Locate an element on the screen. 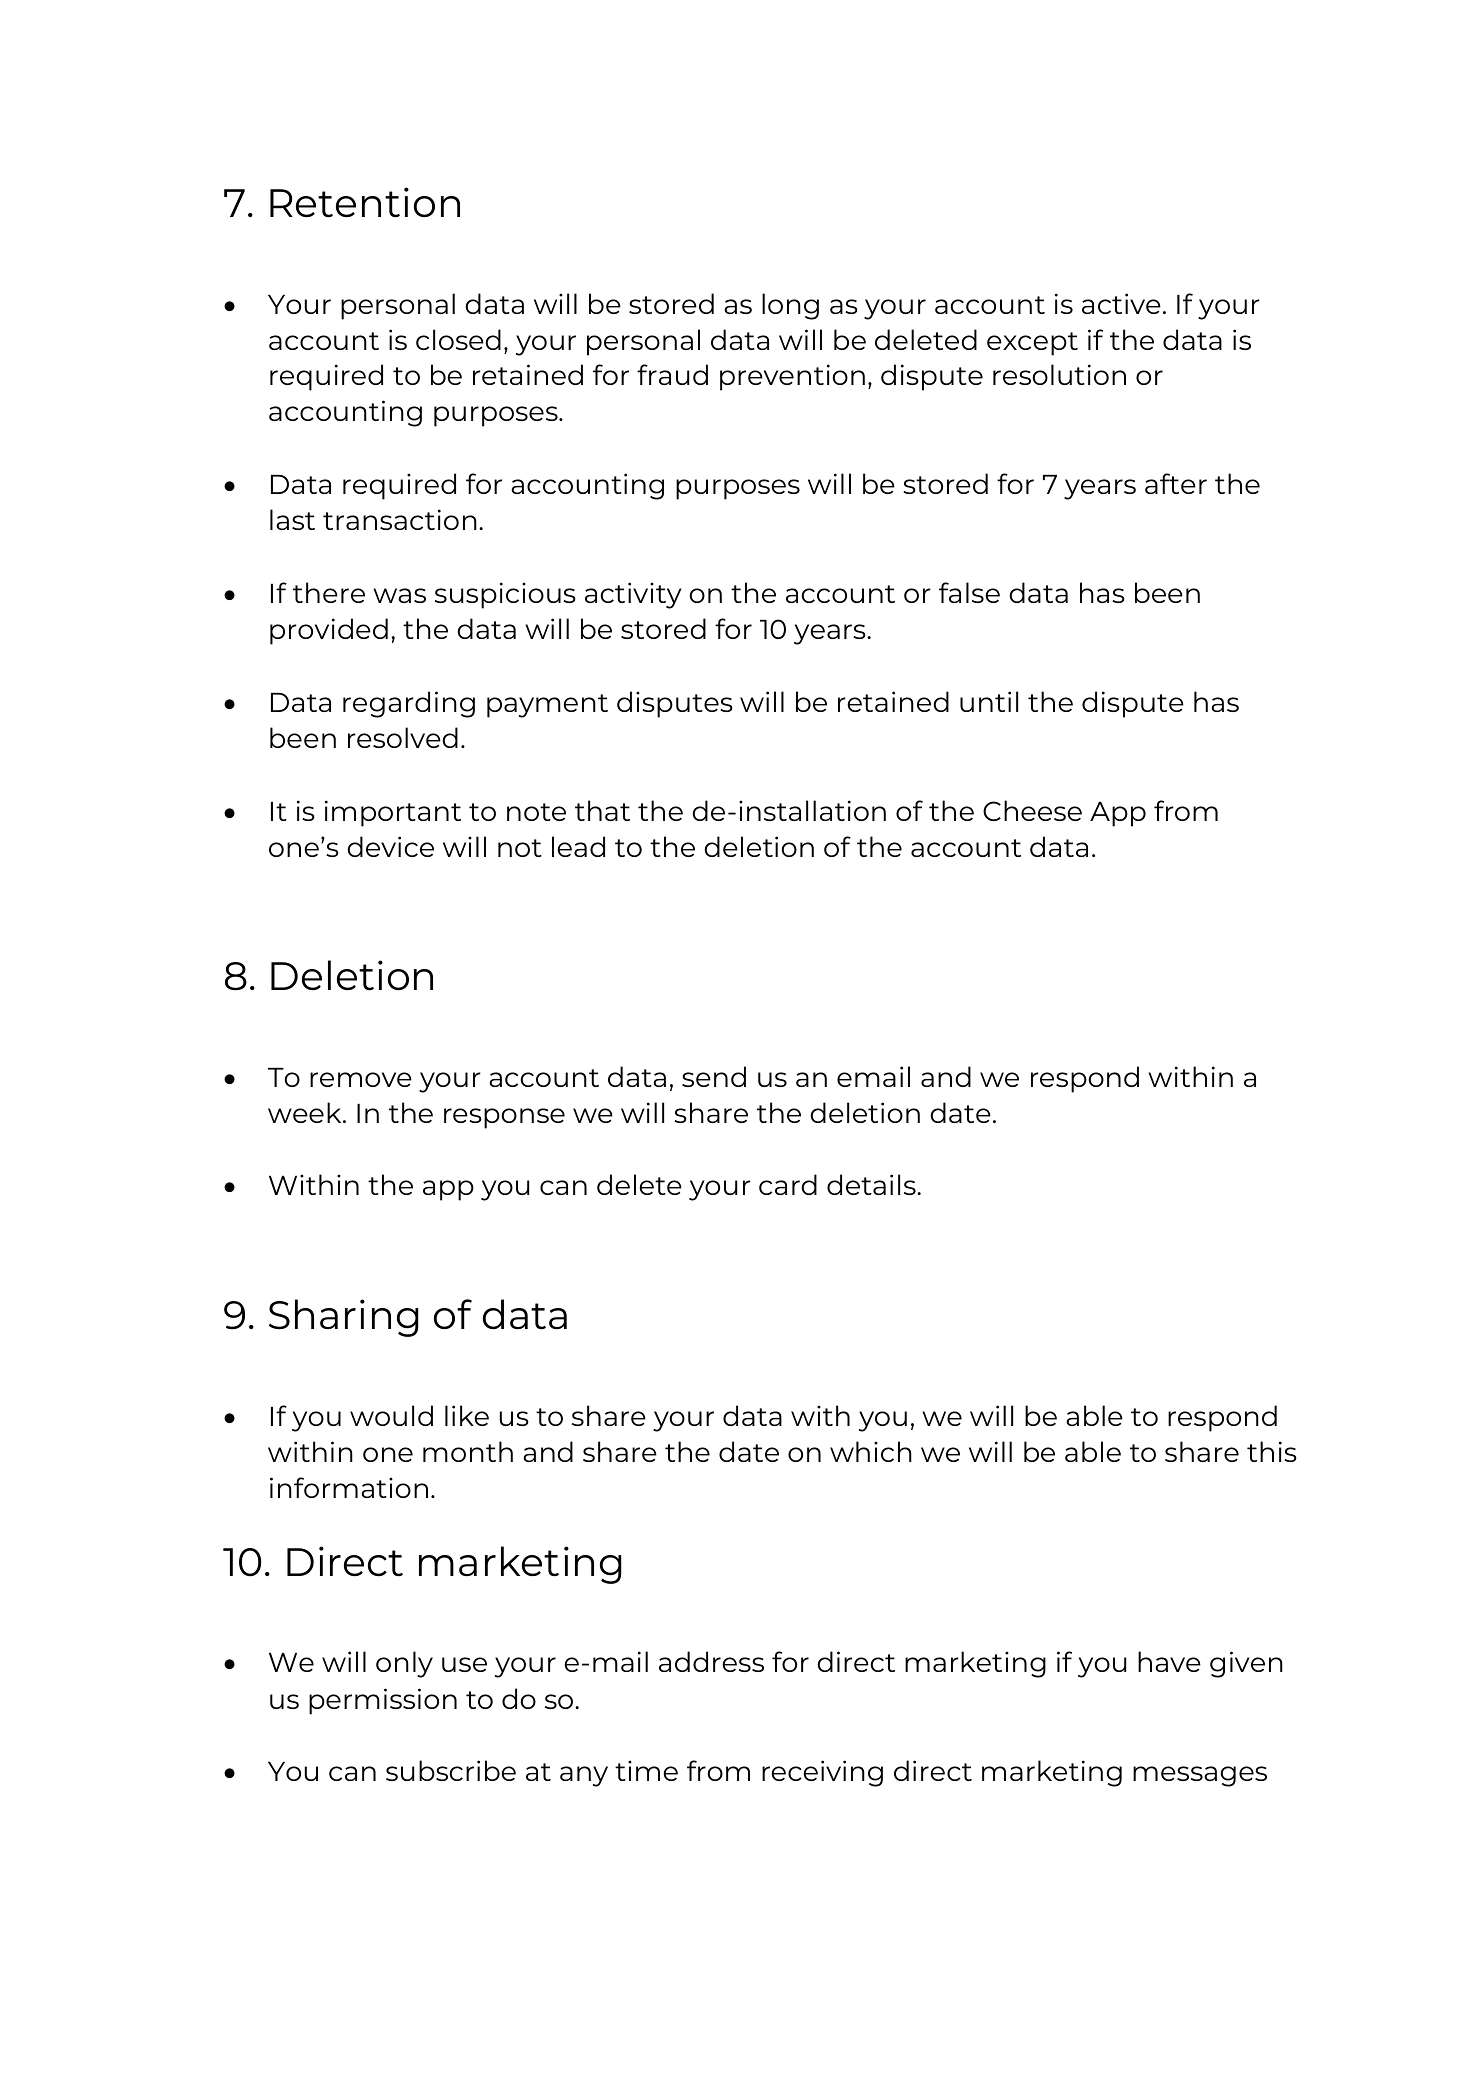 The width and height of the screenshot is (1477, 2089). until is located at coordinates (989, 701).
